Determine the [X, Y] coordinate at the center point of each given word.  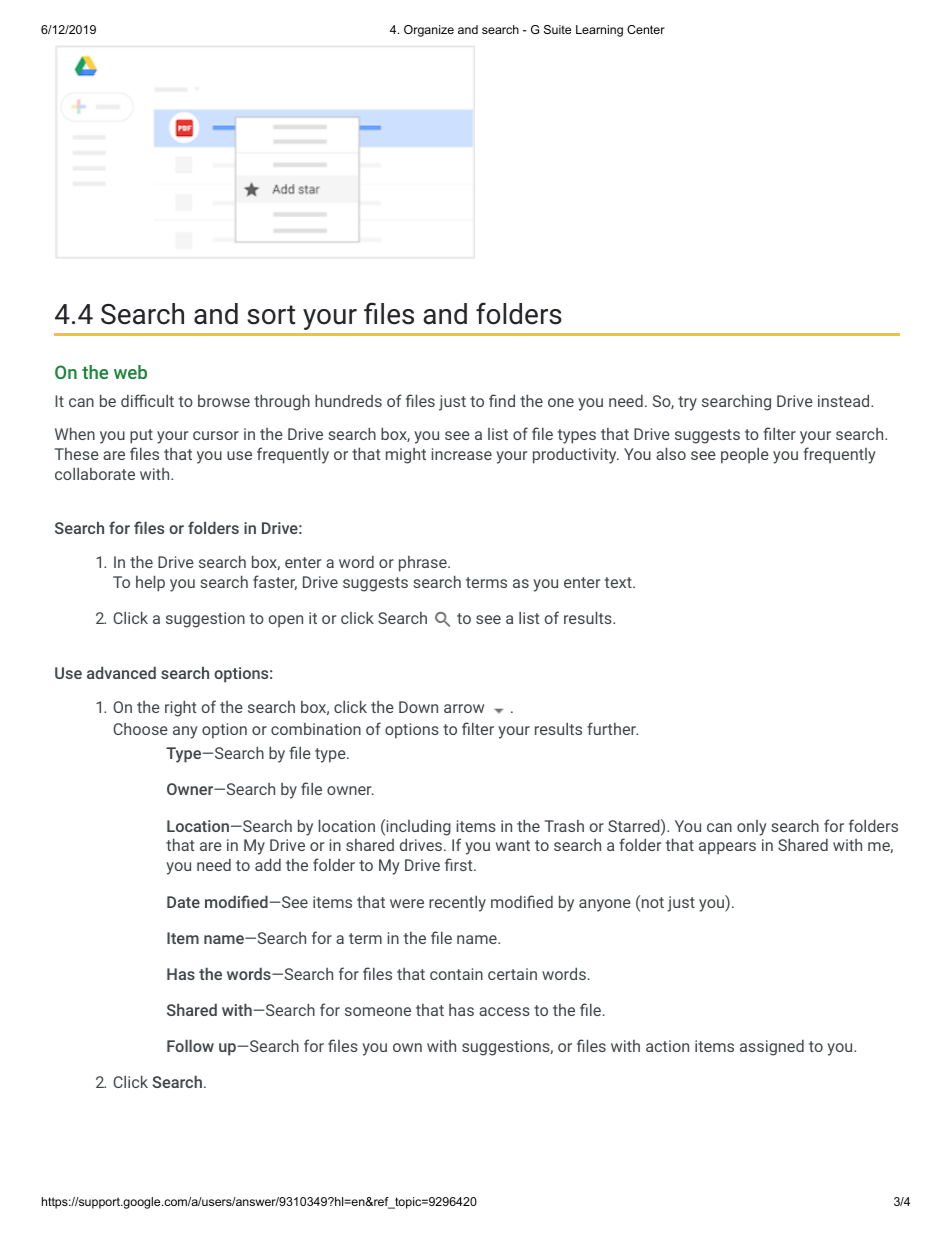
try [687, 403]
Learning [599, 31]
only [752, 828]
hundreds [348, 400]
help [150, 583]
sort [271, 315]
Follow [190, 1045]
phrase [424, 564]
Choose [140, 729]
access [504, 1011]
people [745, 455]
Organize [429, 31]
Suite [557, 29]
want [513, 845]
